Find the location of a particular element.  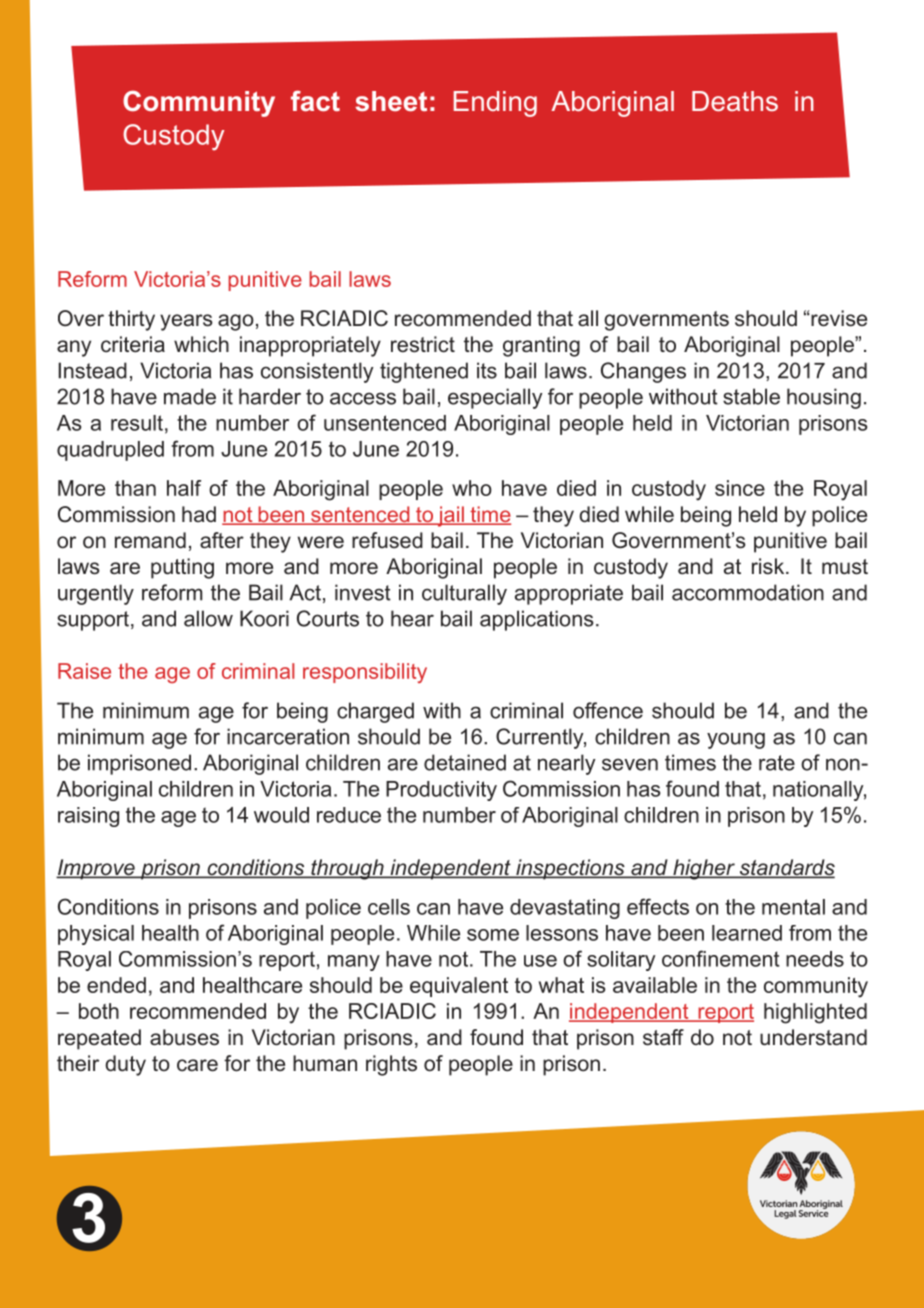

Deaths is located at coordinates (735, 101).
